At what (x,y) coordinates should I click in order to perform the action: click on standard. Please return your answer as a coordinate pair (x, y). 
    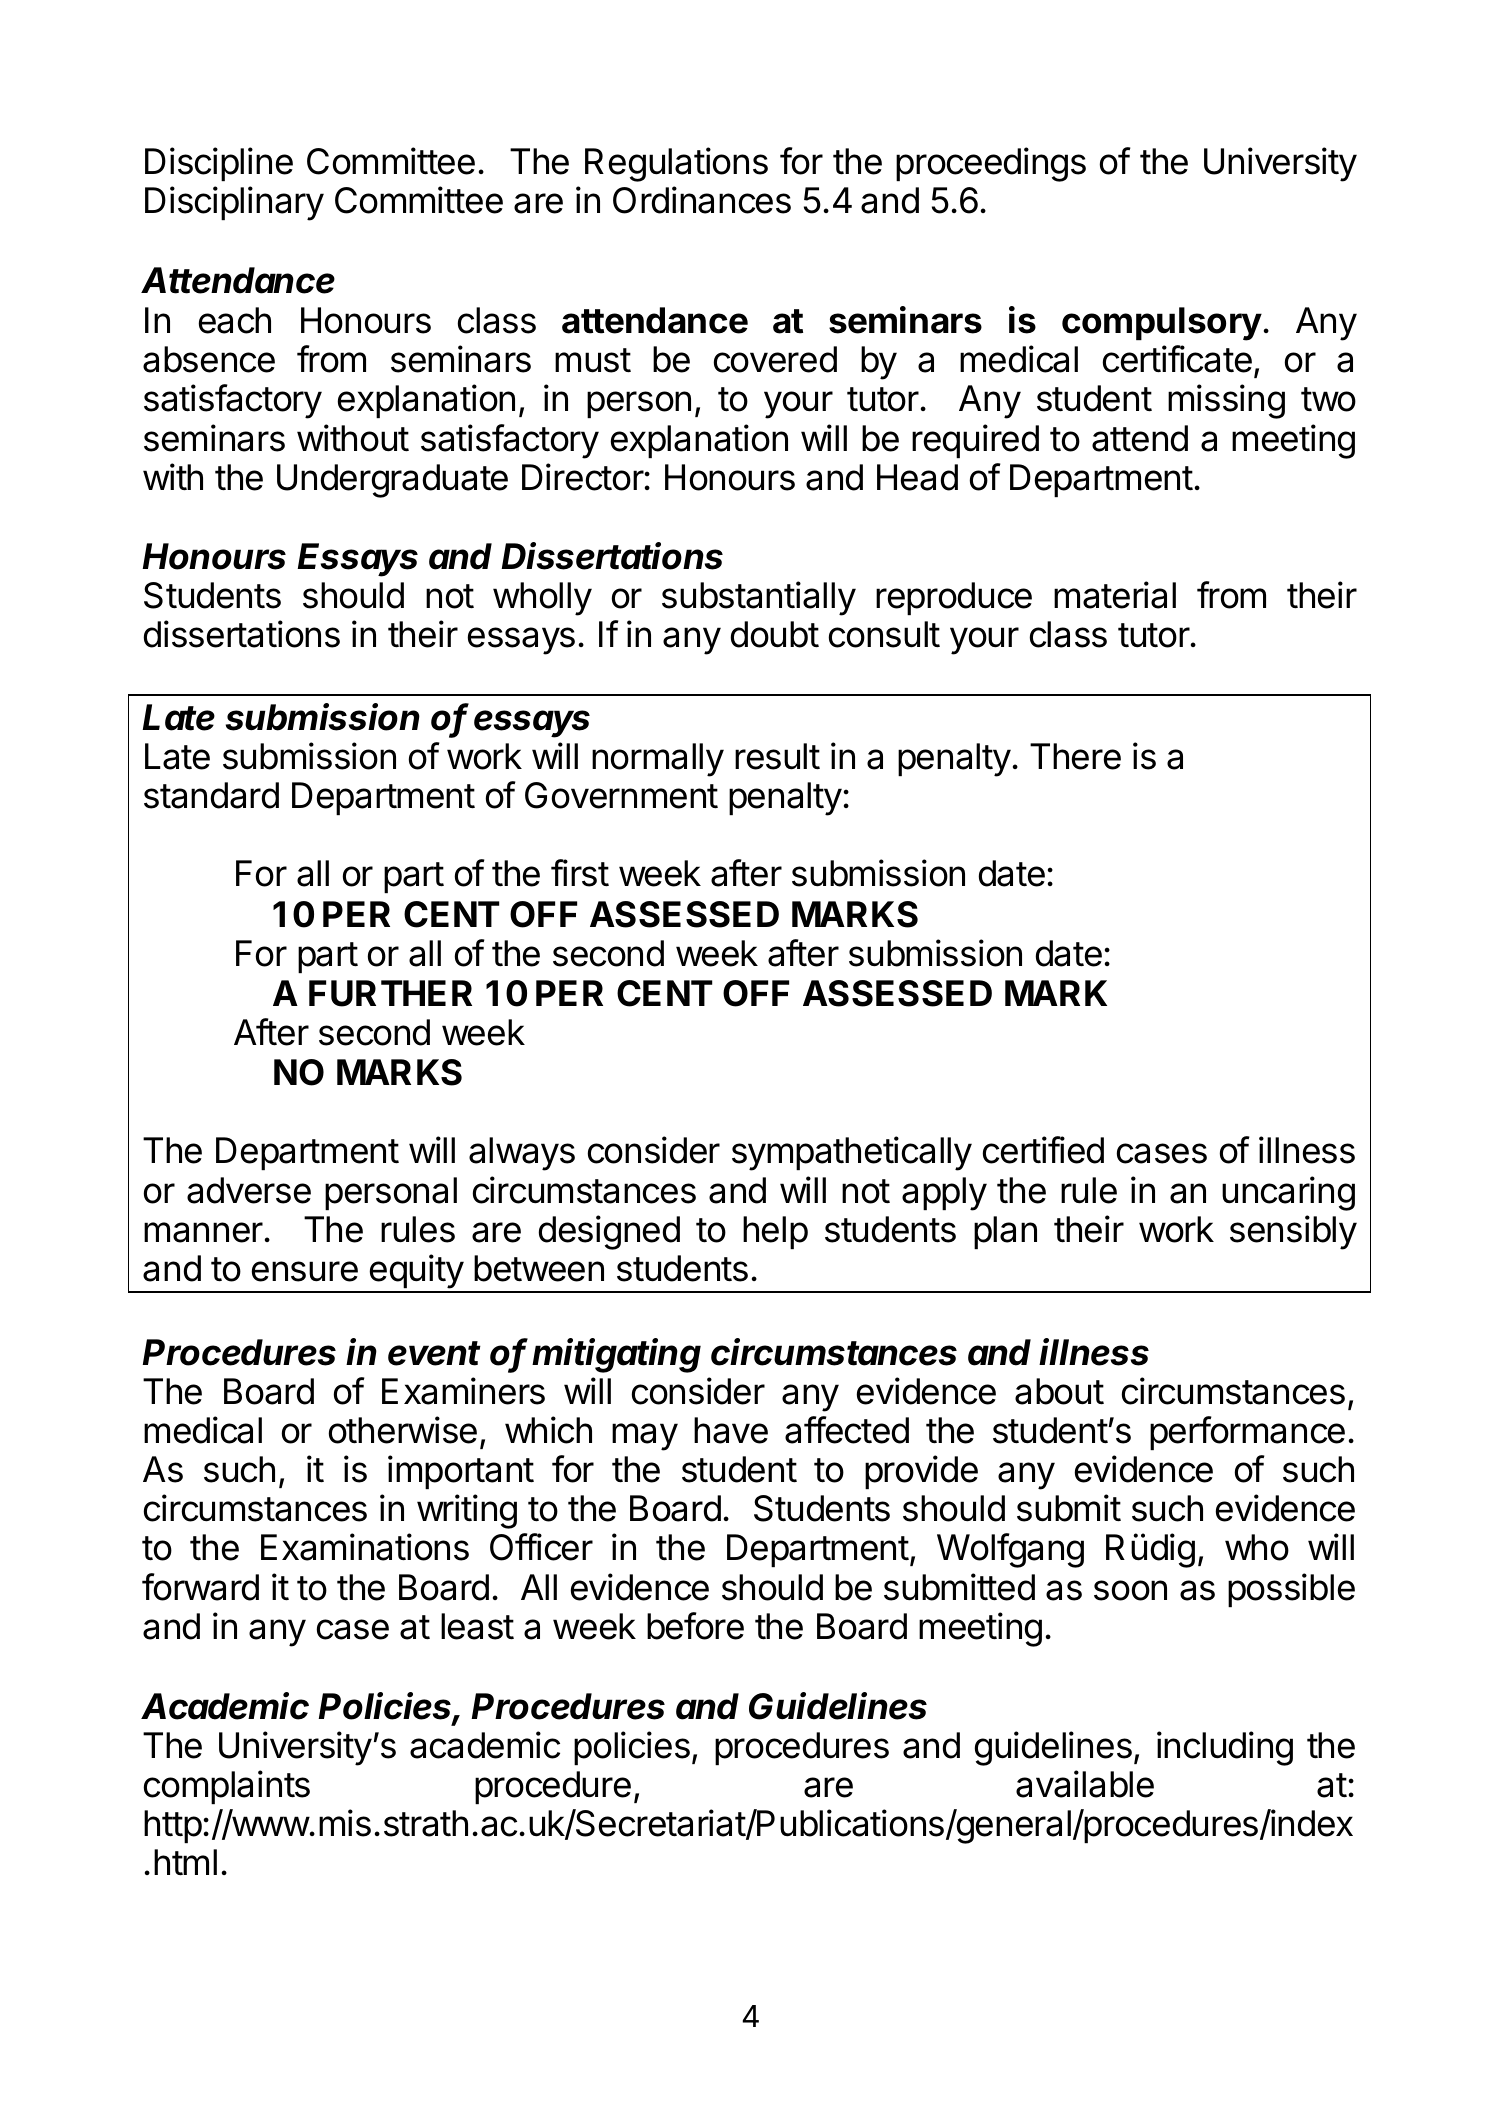
    Looking at the image, I should click on (211, 795).
